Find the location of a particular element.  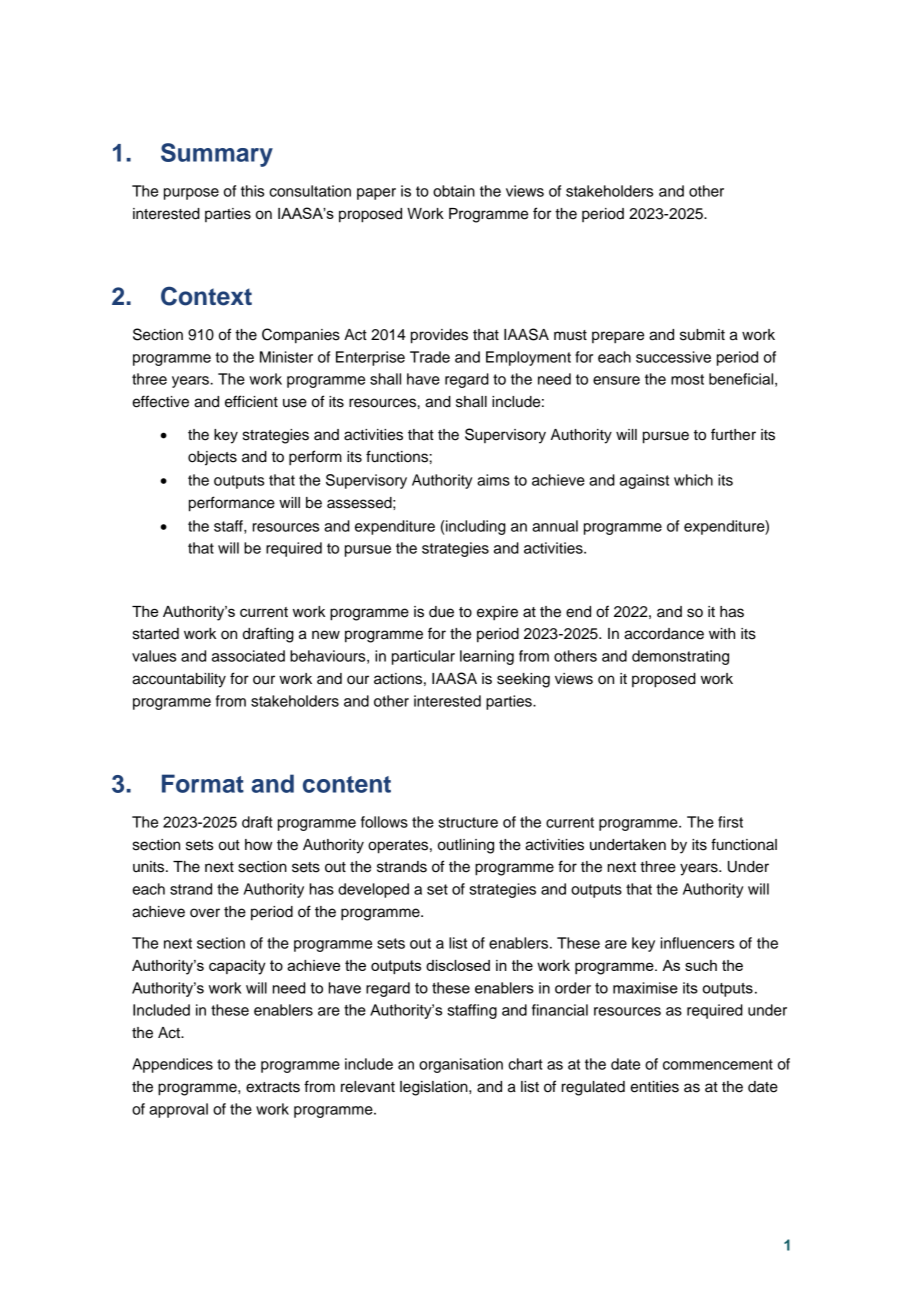

extracts is located at coordinates (273, 1087).
